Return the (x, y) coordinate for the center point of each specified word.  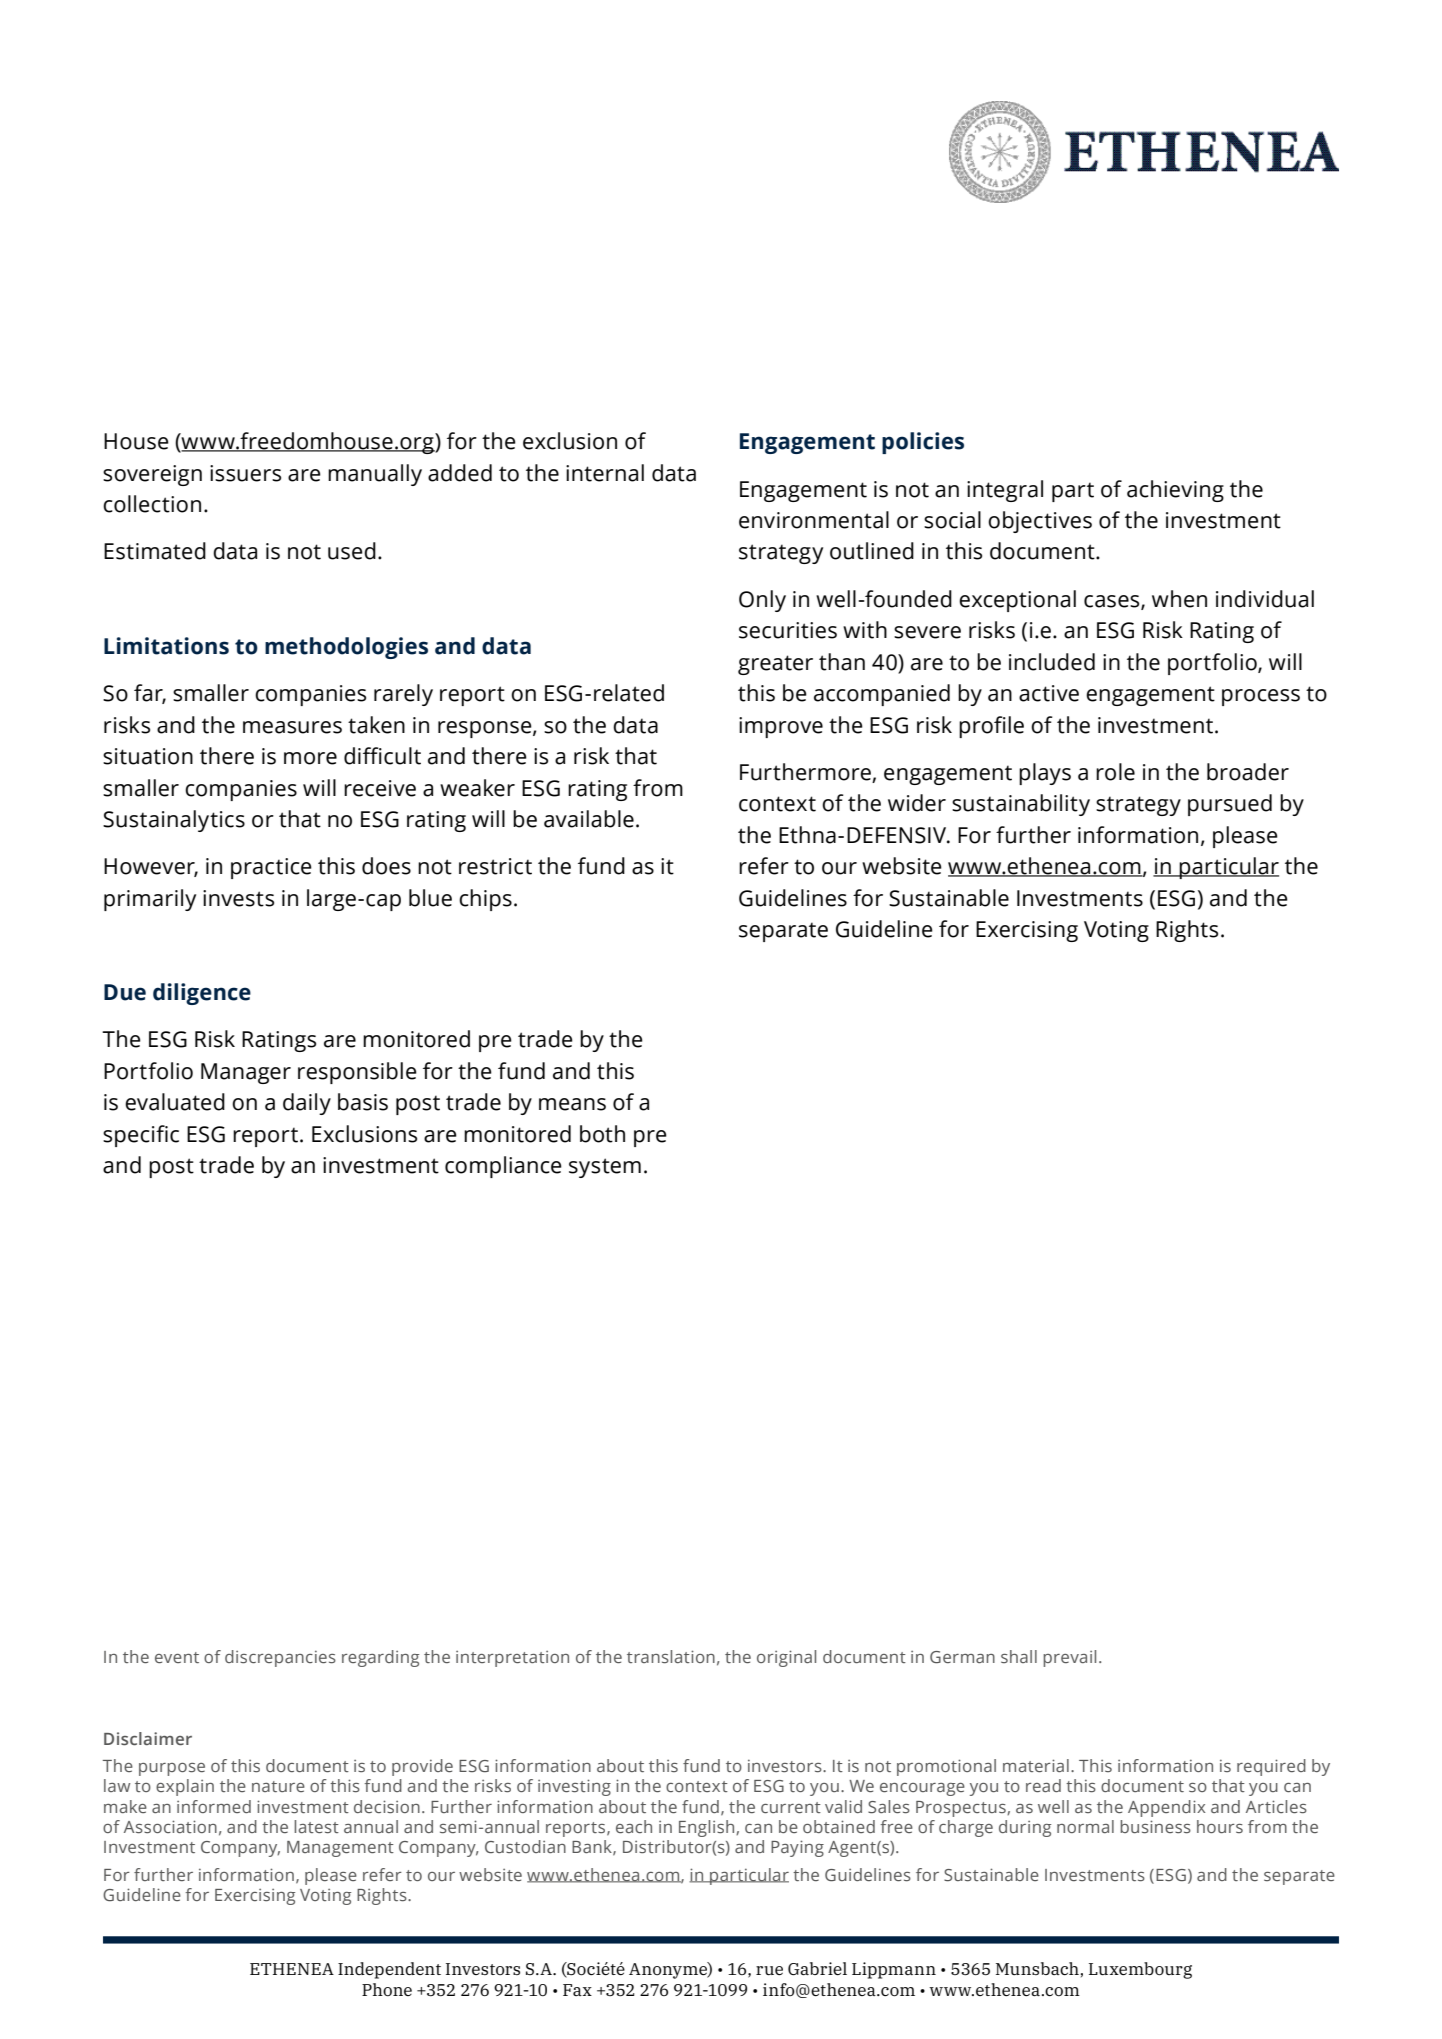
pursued (1230, 805)
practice (271, 868)
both (602, 1134)
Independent (389, 1970)
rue (769, 1971)
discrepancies (280, 1658)
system (605, 1168)
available (589, 819)
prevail (1069, 1658)
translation (671, 1656)
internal (605, 473)
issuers (245, 473)
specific (141, 1136)
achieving (1175, 491)
